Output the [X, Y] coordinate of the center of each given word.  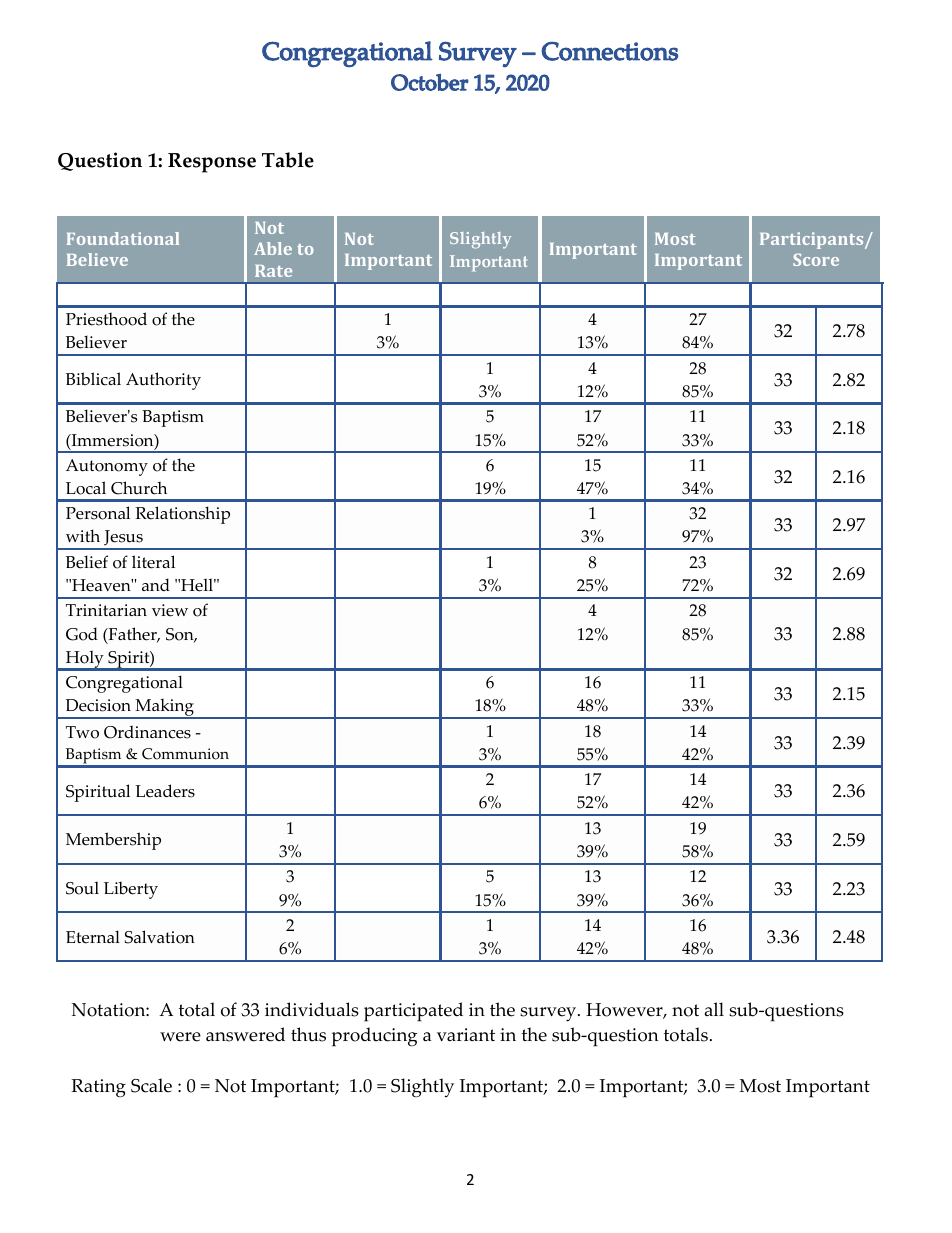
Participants [813, 240]
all [714, 1009]
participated [413, 1012]
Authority [163, 381]
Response [212, 163]
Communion [185, 754]
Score [816, 259]
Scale [151, 1085]
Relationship [182, 515]
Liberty [131, 890]
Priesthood [106, 319]
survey [549, 1014]
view [170, 610]
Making [165, 709]
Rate [273, 271]
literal [153, 562]
